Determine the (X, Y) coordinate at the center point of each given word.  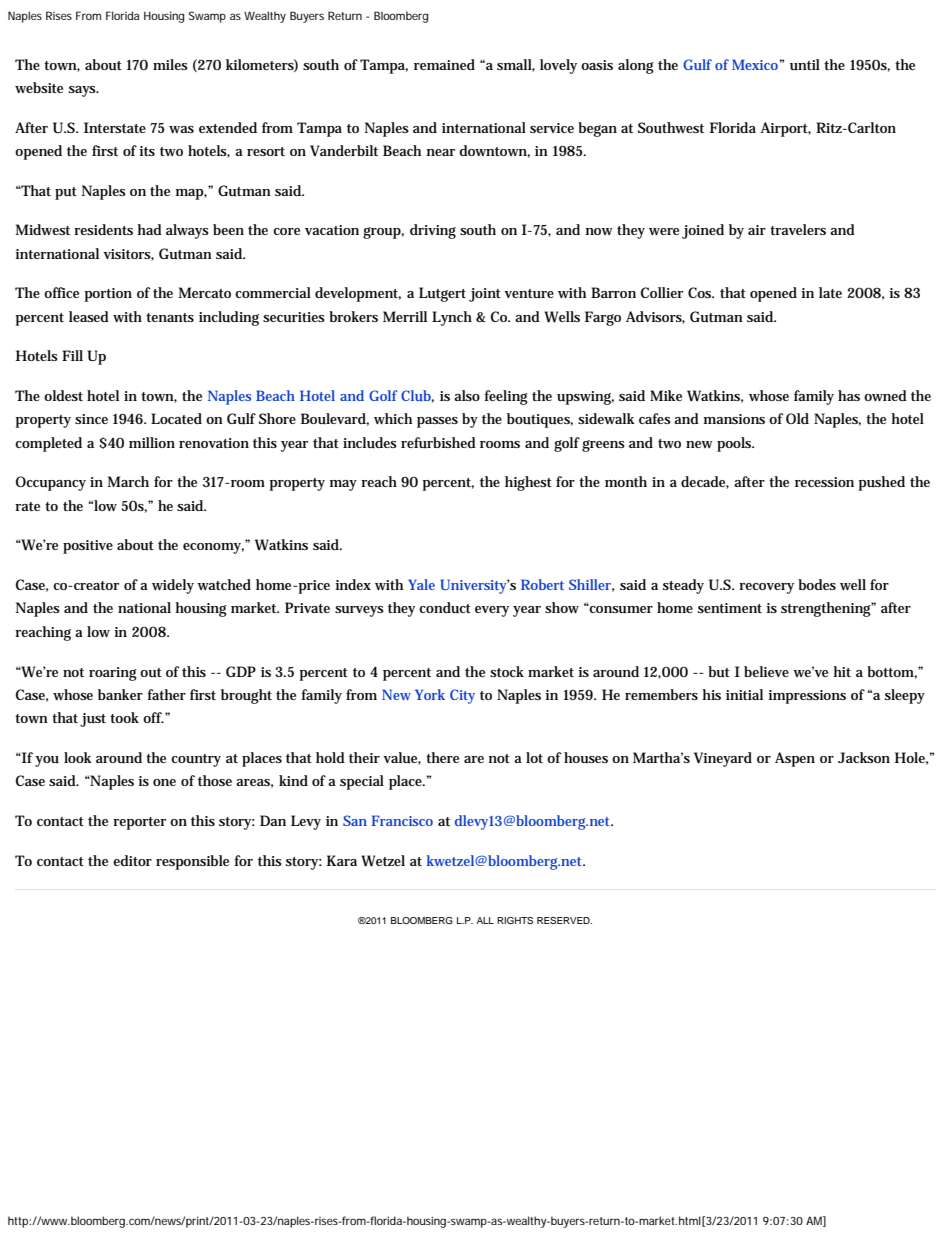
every (492, 611)
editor (132, 860)
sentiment (730, 608)
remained (444, 64)
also (467, 395)
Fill (72, 355)
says (83, 91)
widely (173, 586)
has (849, 395)
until (805, 64)
